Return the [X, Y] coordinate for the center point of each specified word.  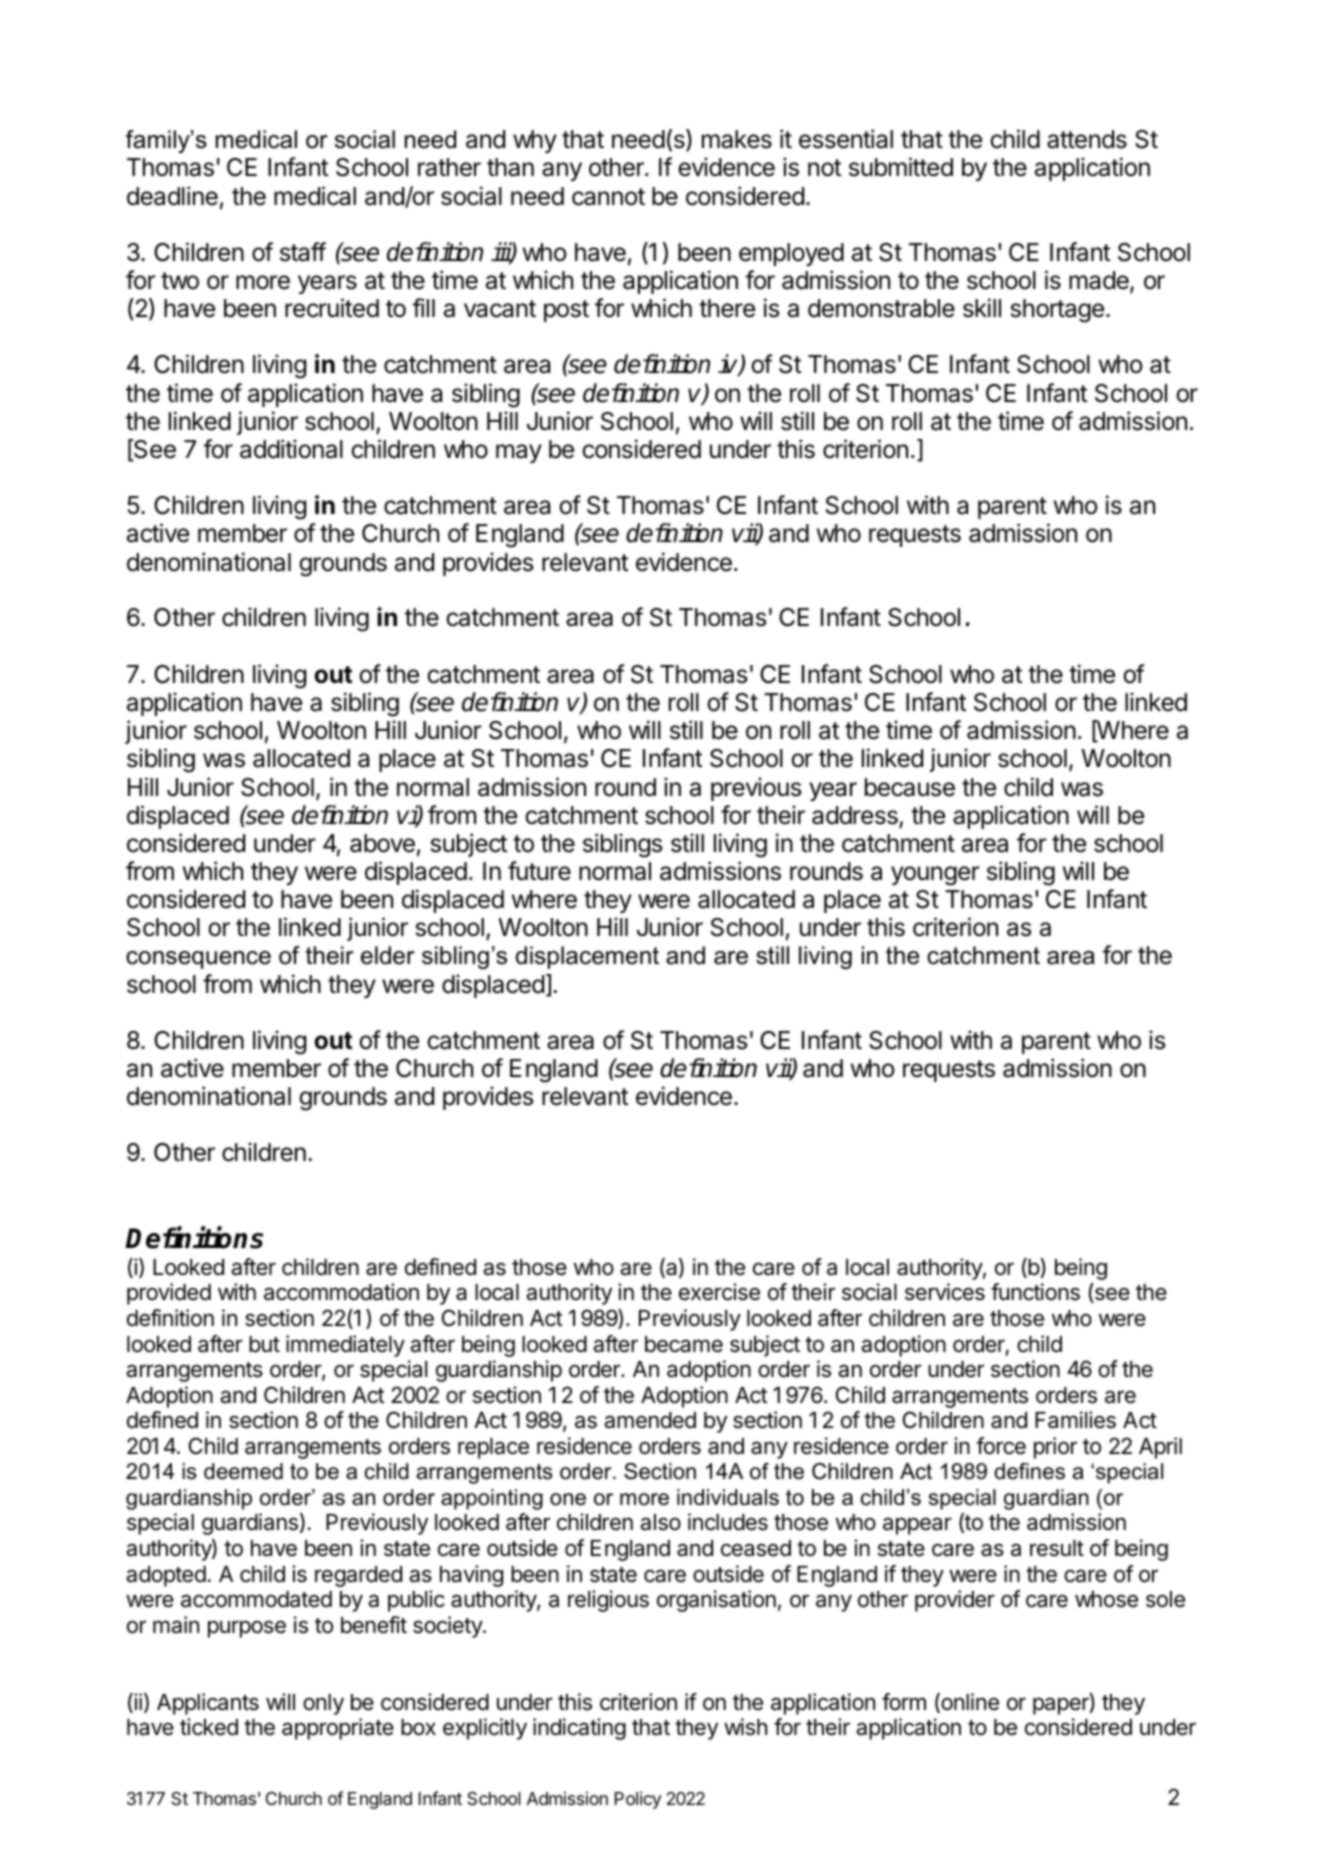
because [910, 787]
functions [1035, 1292]
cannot [608, 197]
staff [303, 252]
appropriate [338, 1729]
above [382, 843]
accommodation [341, 1292]
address [855, 815]
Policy [638, 1800]
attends [1087, 139]
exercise [719, 1292]
